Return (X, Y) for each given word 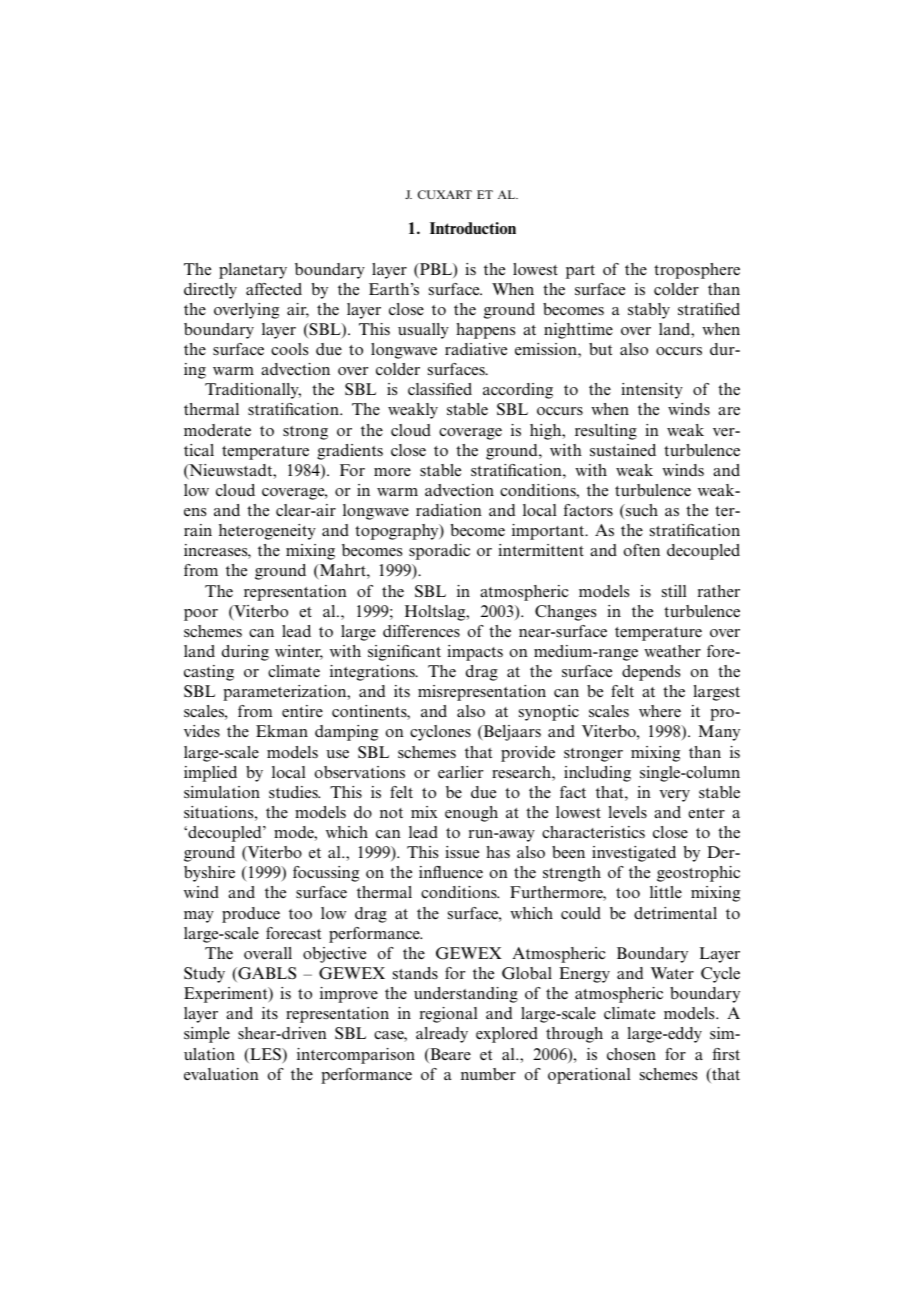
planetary (253, 271)
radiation (449, 510)
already (442, 1035)
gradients (350, 452)
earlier (460, 772)
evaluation (221, 1074)
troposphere (697, 271)
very (674, 796)
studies (294, 792)
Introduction (473, 228)
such (641, 510)
